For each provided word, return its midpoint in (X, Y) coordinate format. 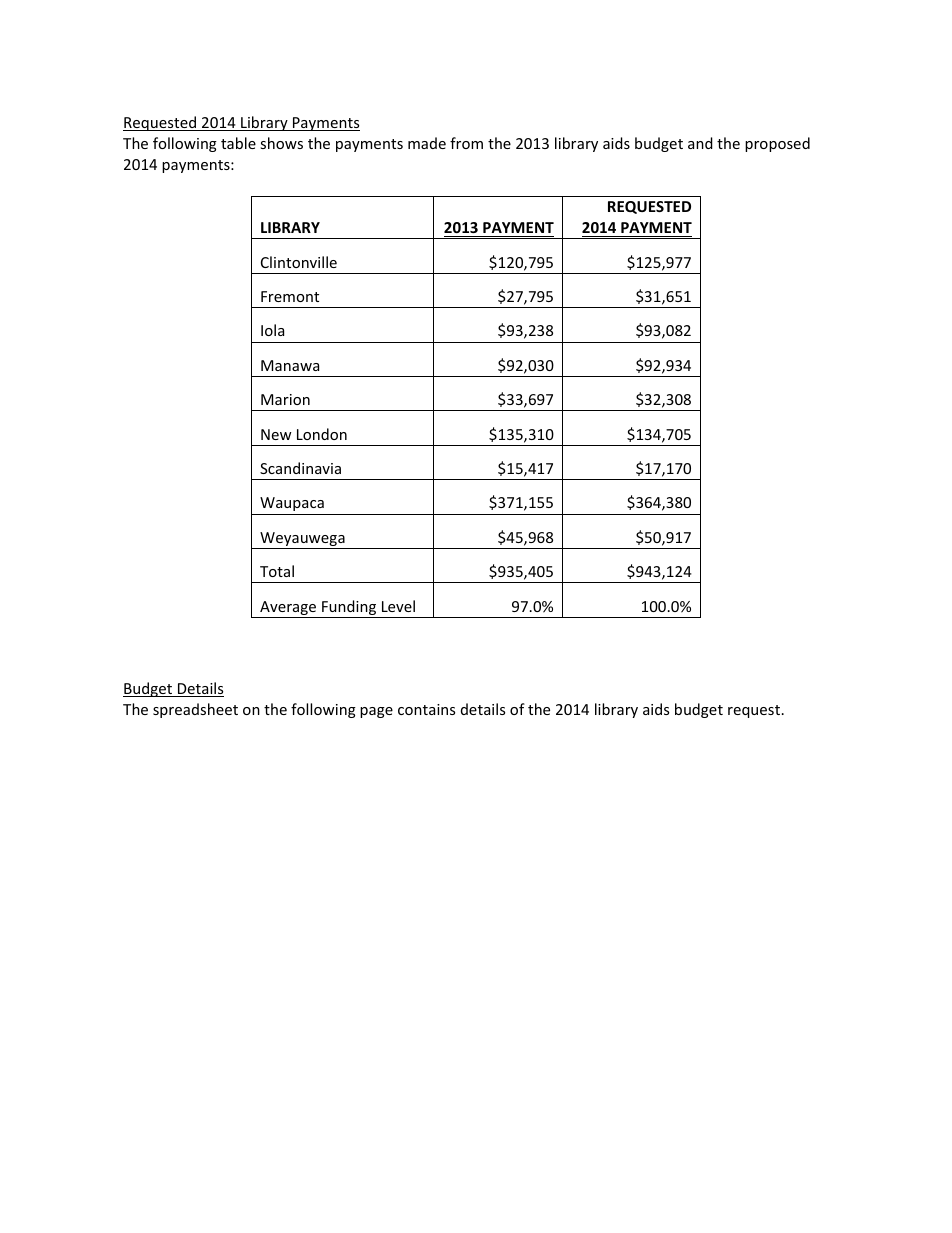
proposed (777, 144)
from (466, 143)
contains (426, 709)
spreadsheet (195, 710)
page (376, 712)
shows (281, 143)
